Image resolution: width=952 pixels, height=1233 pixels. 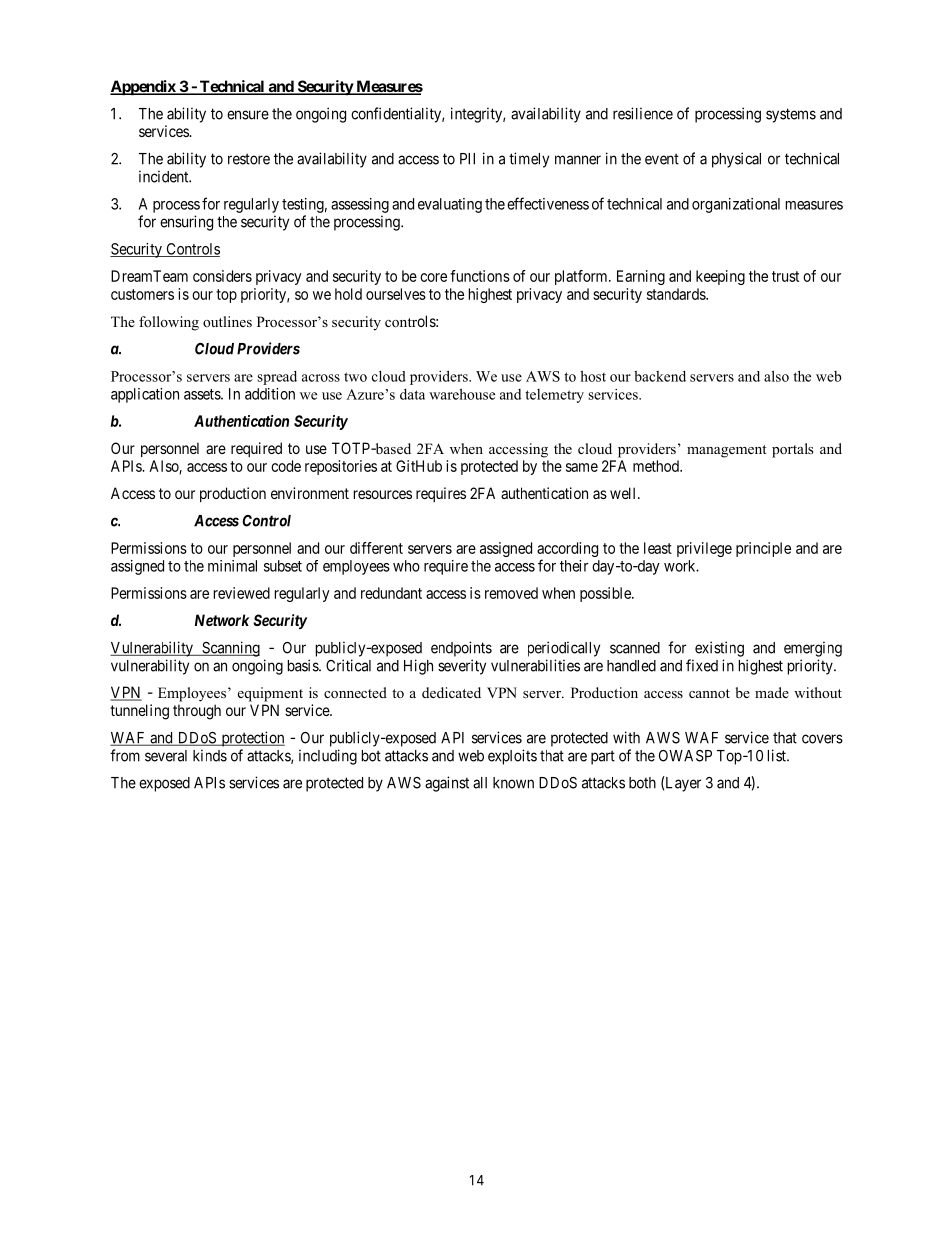 I want to click on PII, so click(x=467, y=159).
